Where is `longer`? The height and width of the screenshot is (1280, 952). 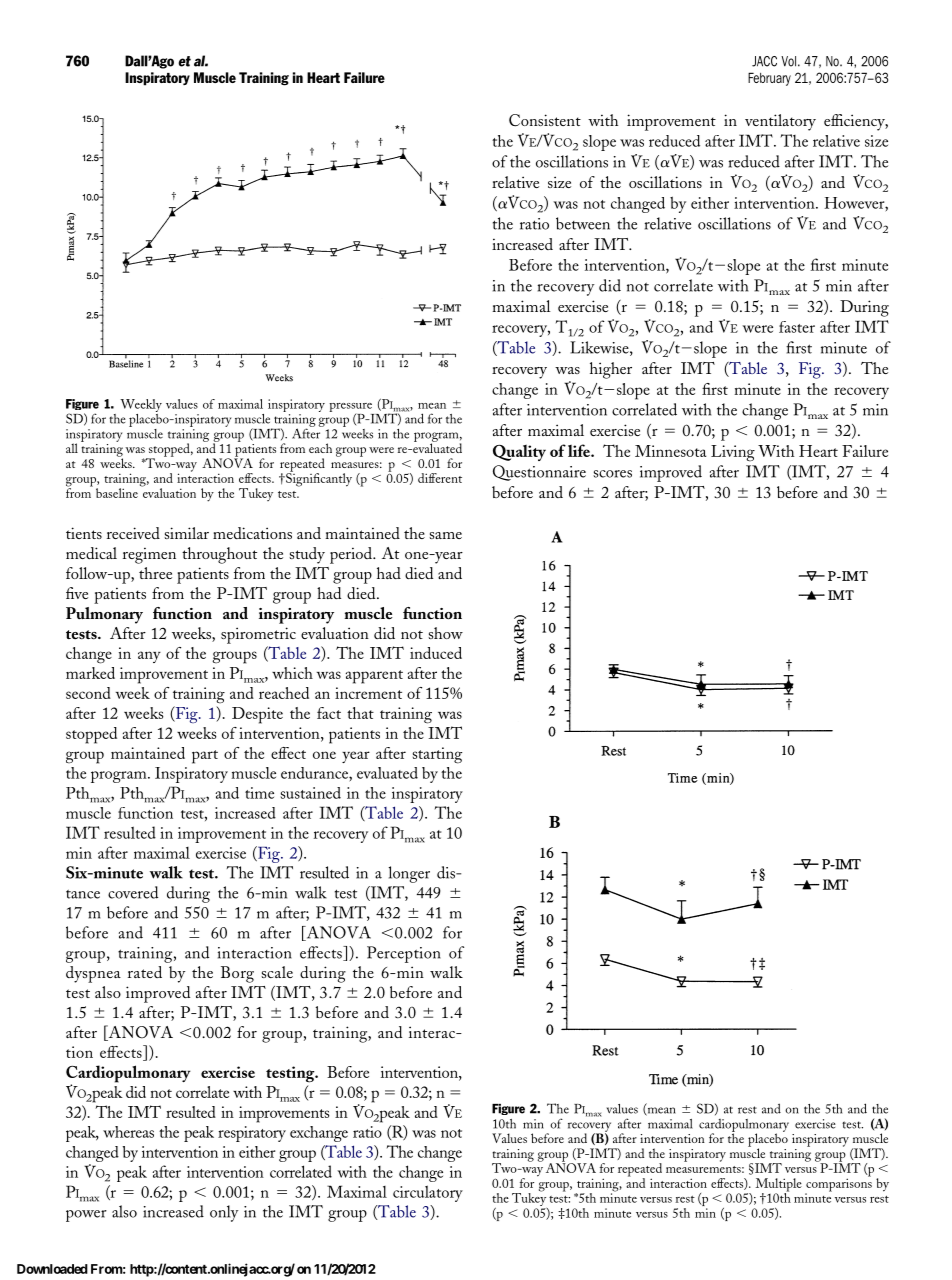 longer is located at coordinates (409, 874).
